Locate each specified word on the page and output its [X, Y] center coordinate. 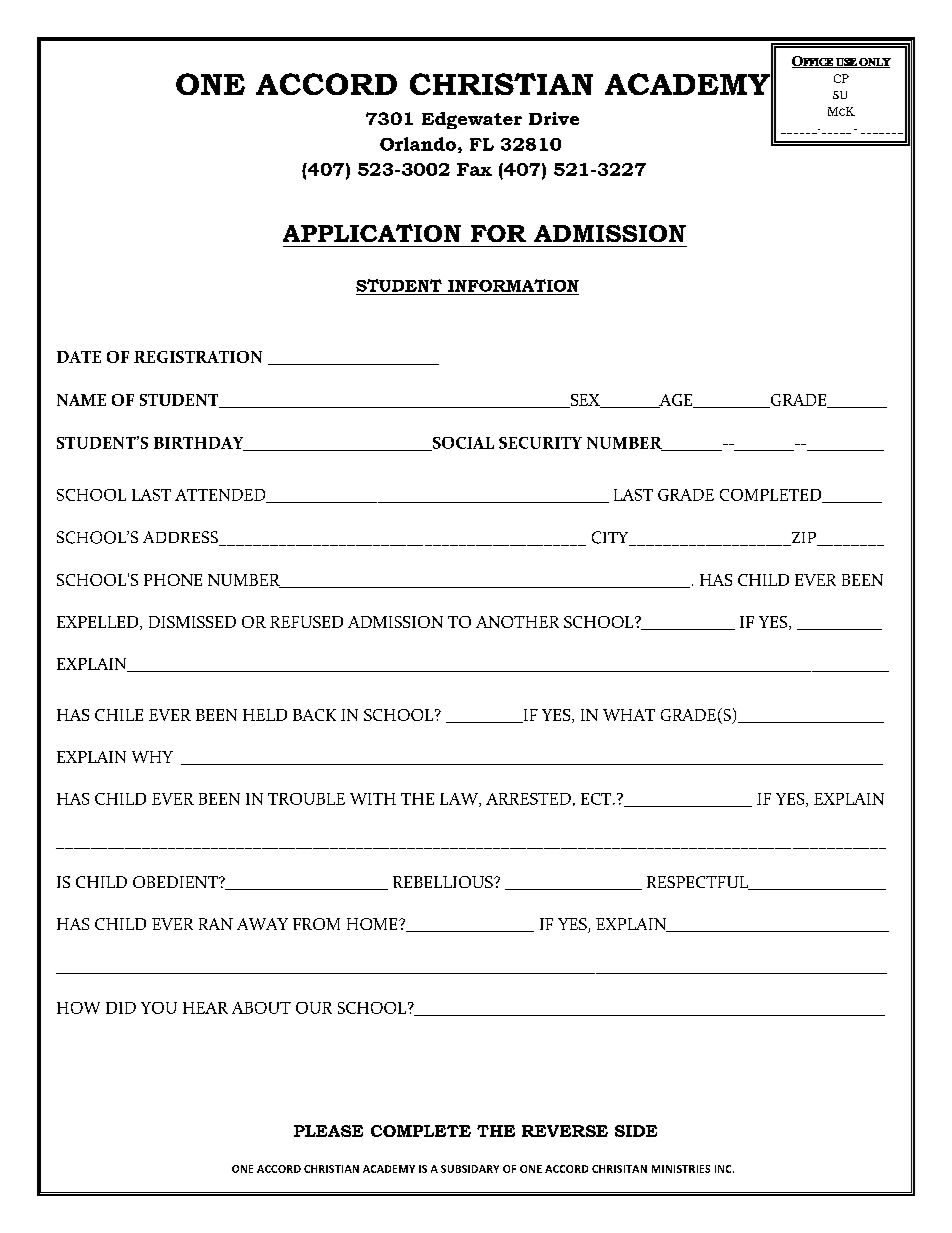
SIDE [636, 1131]
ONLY [874, 63]
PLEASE [328, 1131]
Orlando [418, 144]
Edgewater [472, 120]
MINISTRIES [681, 1169]
